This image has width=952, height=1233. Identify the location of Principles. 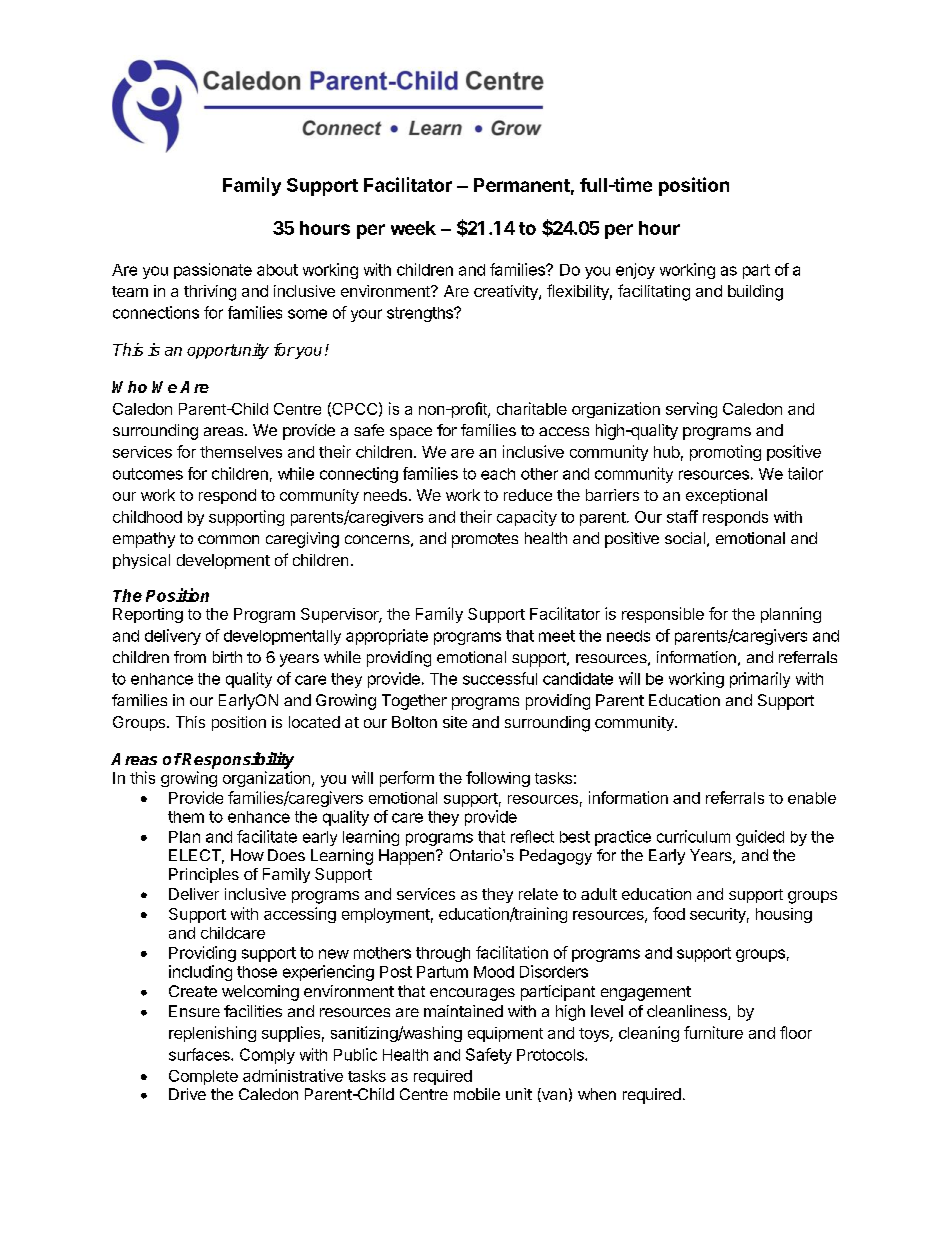
(204, 875).
